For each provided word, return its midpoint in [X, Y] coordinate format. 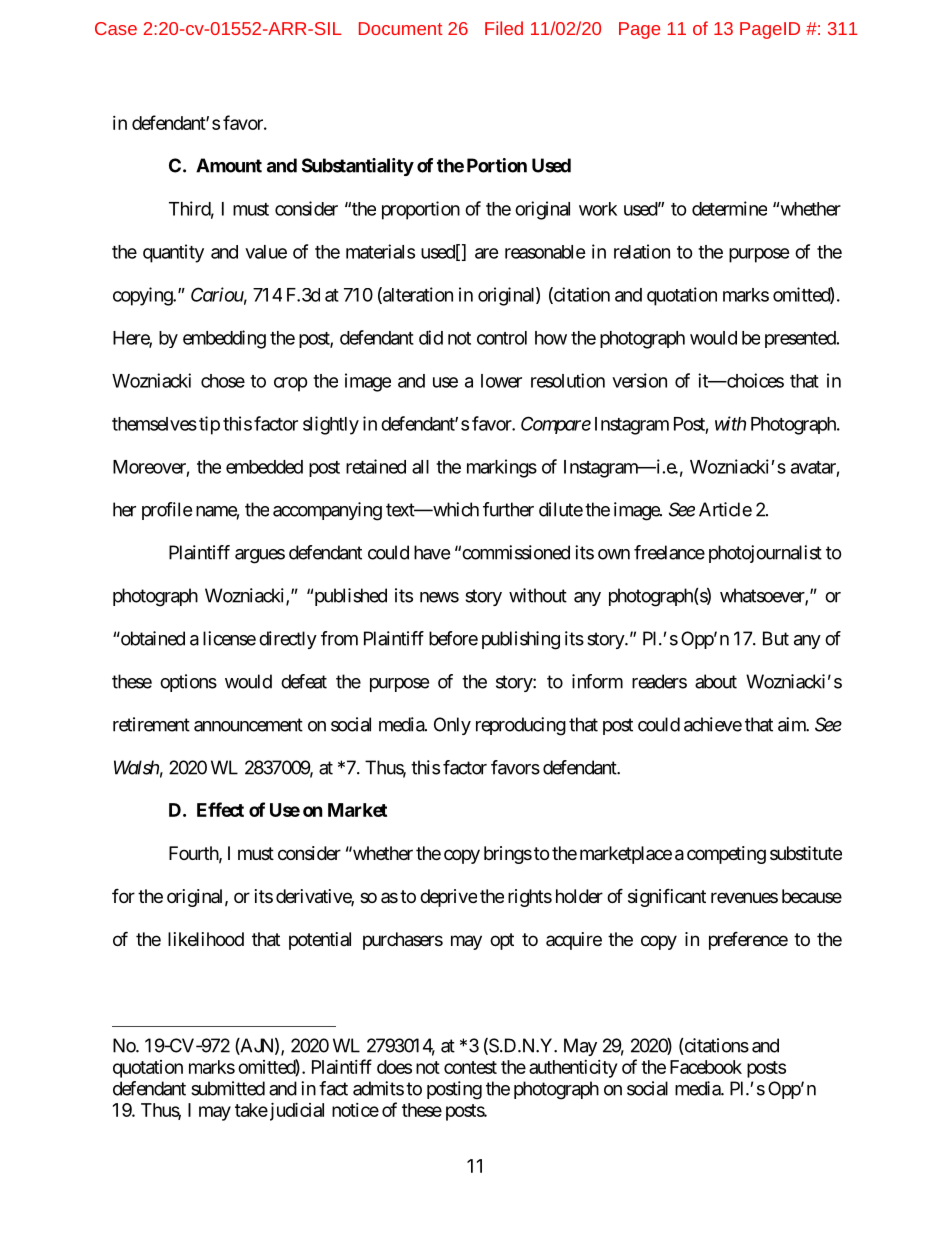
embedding [224, 339]
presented [800, 339]
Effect [220, 809]
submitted [228, 1088]
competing [726, 855]
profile [167, 511]
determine [729, 208]
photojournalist [765, 554]
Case [116, 28]
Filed [504, 28]
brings [508, 855]
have [432, 552]
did [431, 337]
